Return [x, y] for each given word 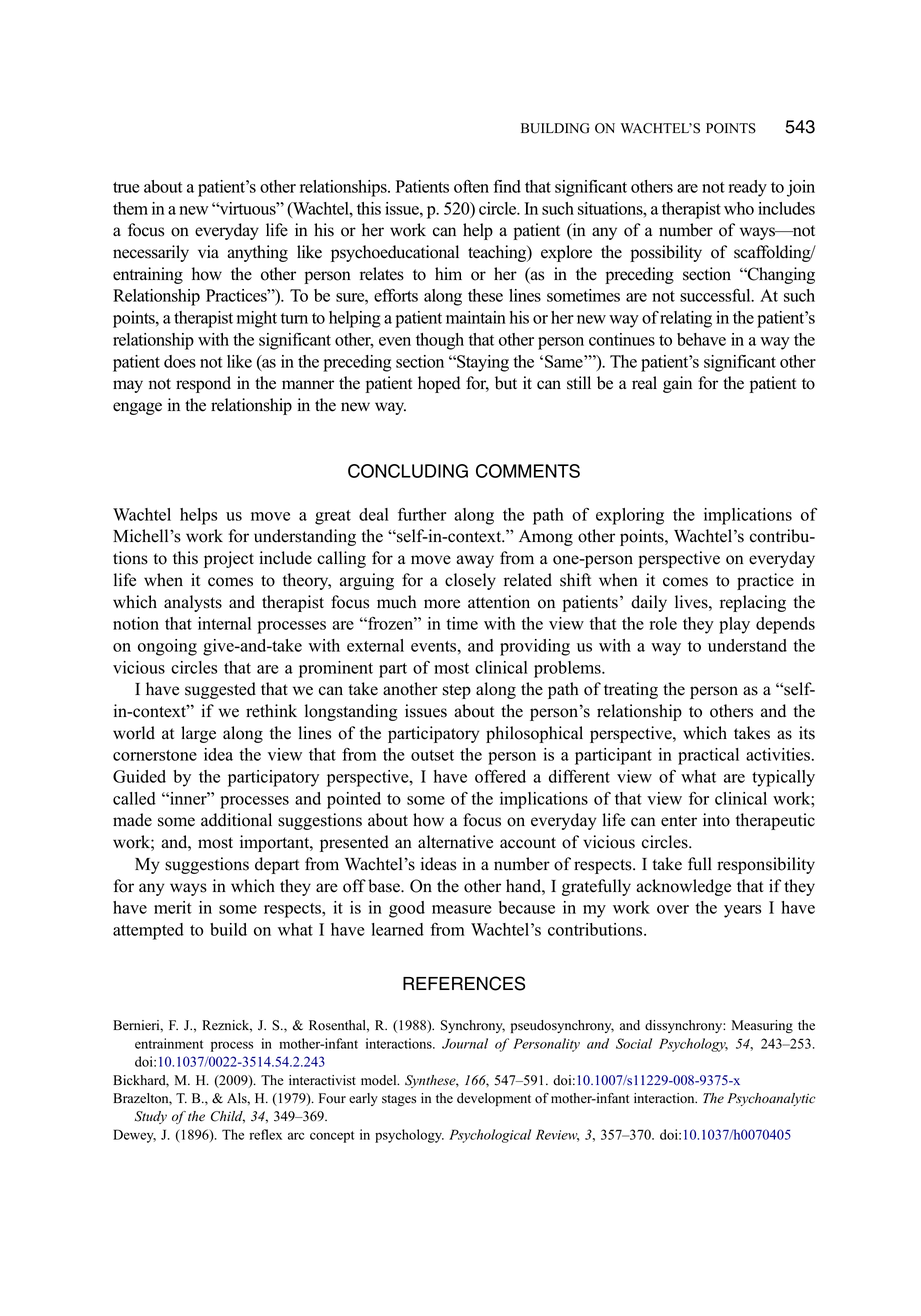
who [739, 208]
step [456, 691]
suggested [220, 690]
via [208, 251]
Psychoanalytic [771, 1099]
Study [151, 1117]
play [734, 625]
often [471, 186]
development [494, 1099]
